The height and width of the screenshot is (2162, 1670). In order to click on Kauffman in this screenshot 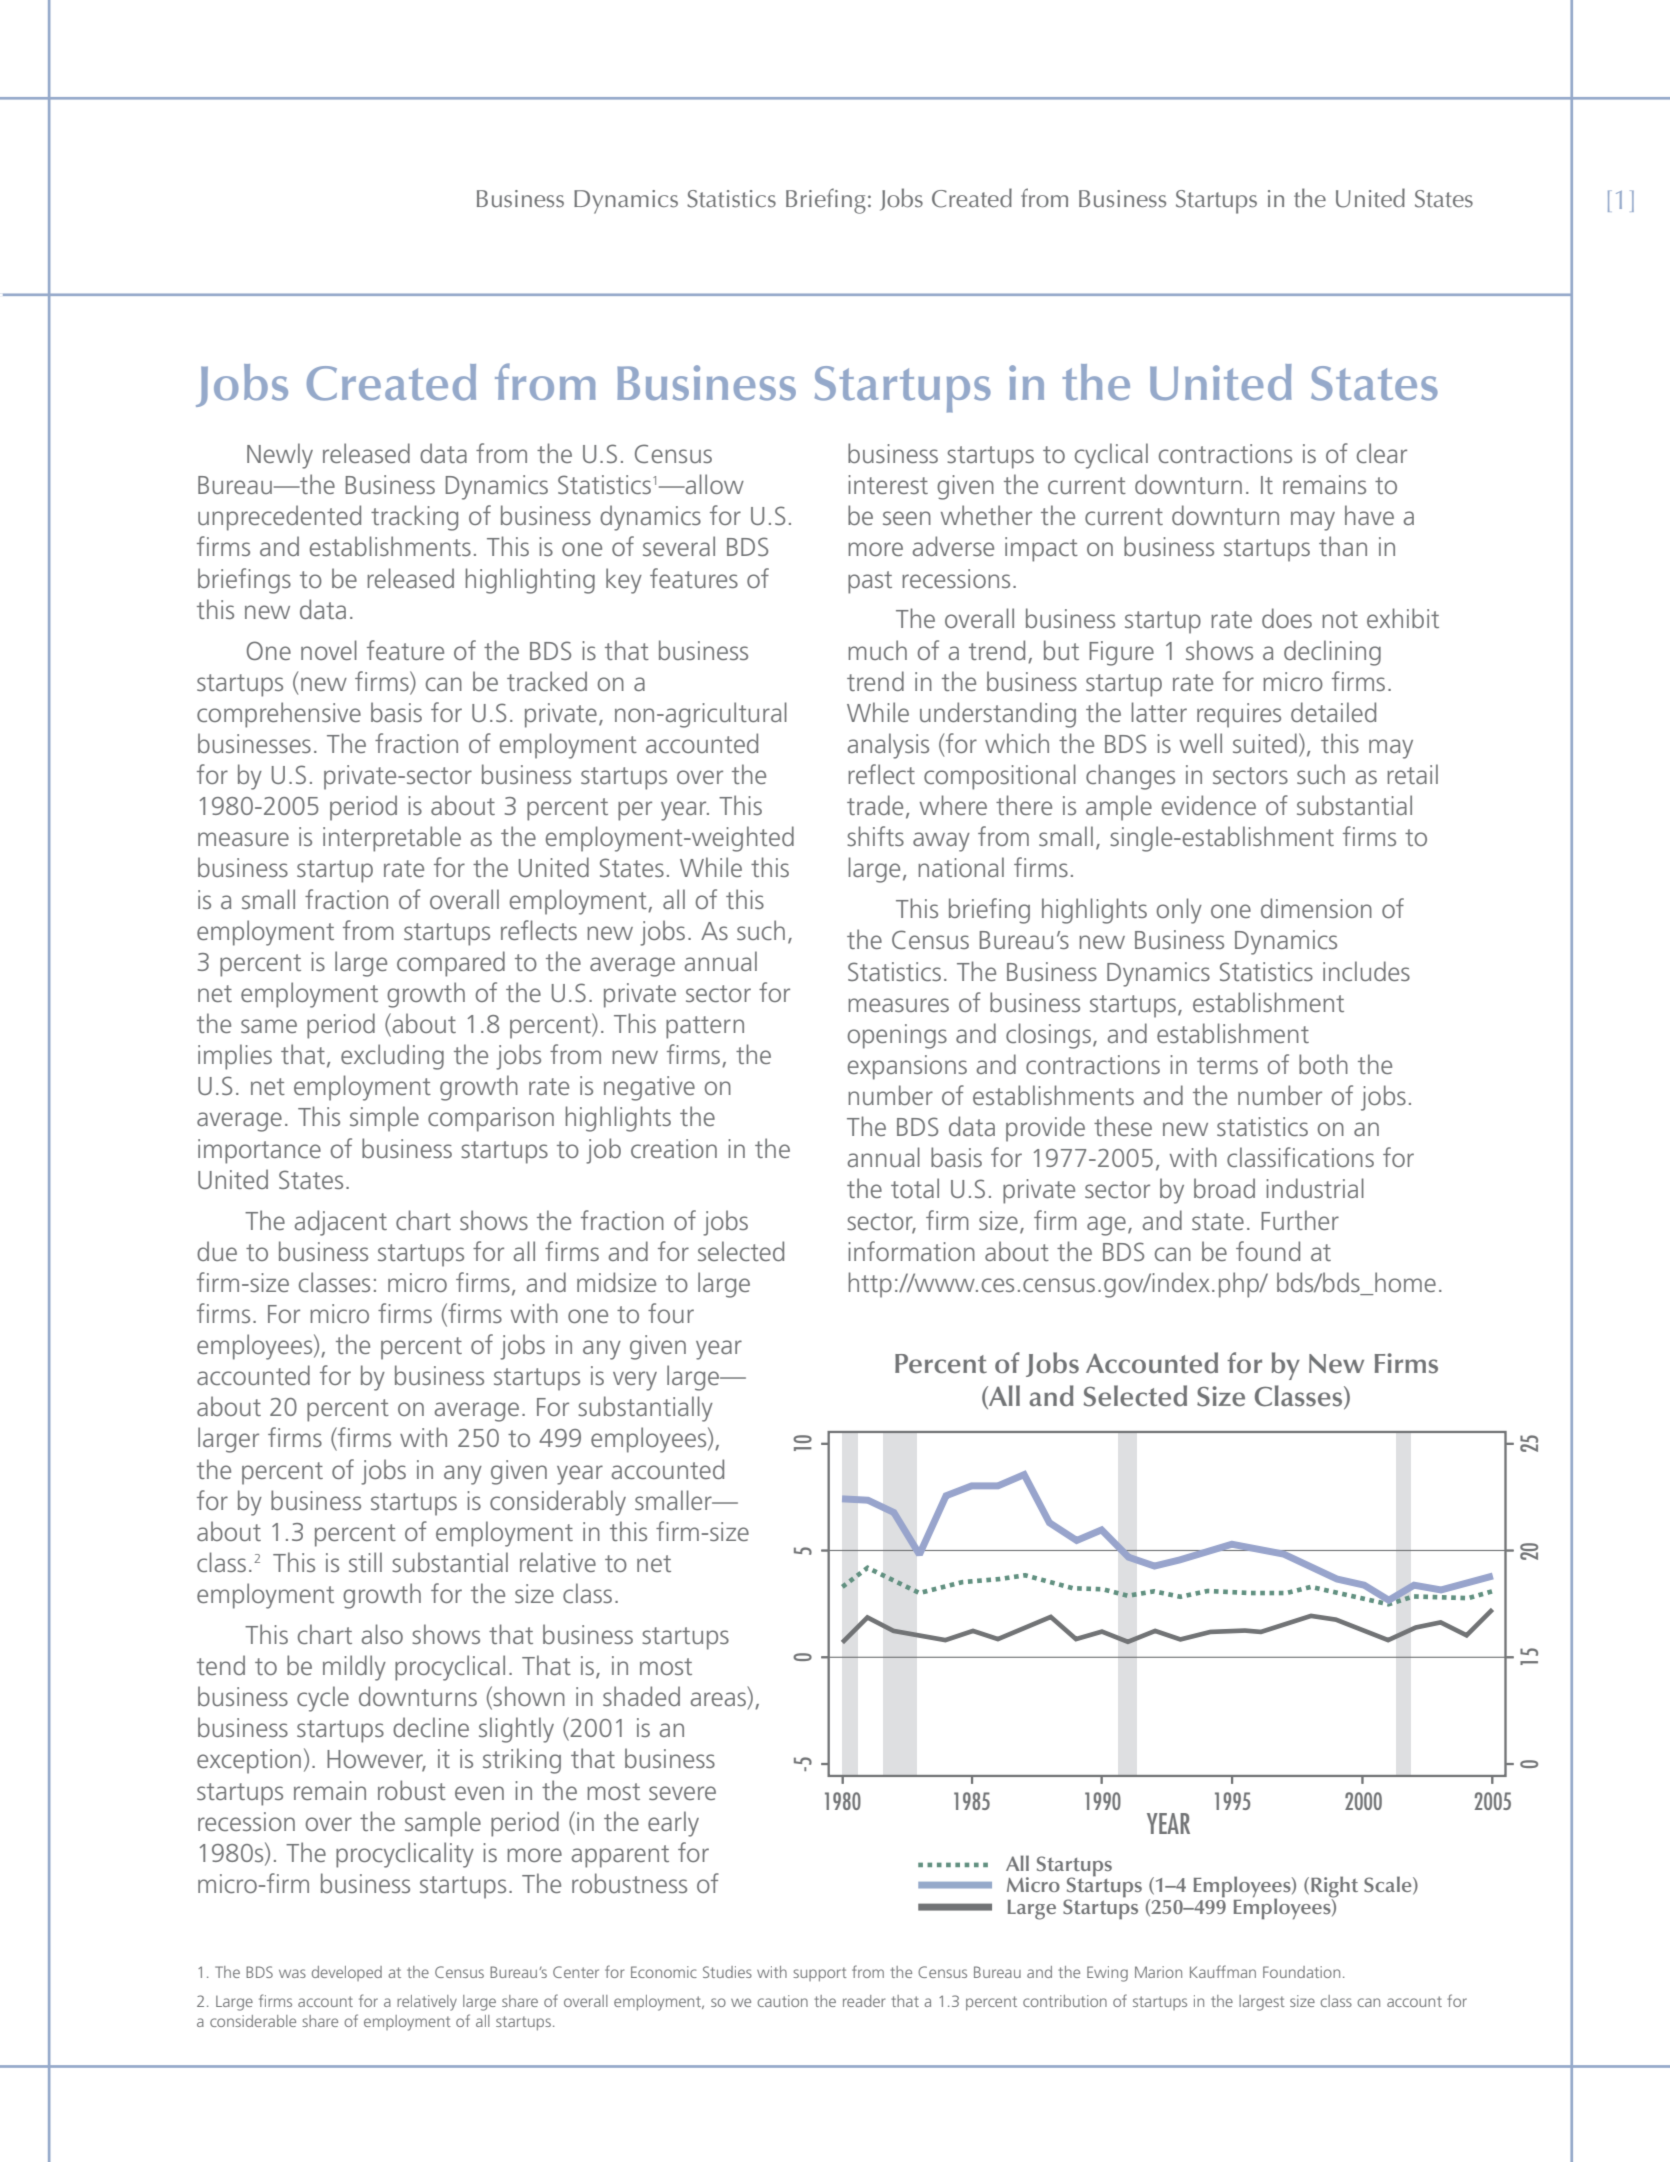, I will do `click(1223, 1971)`.
